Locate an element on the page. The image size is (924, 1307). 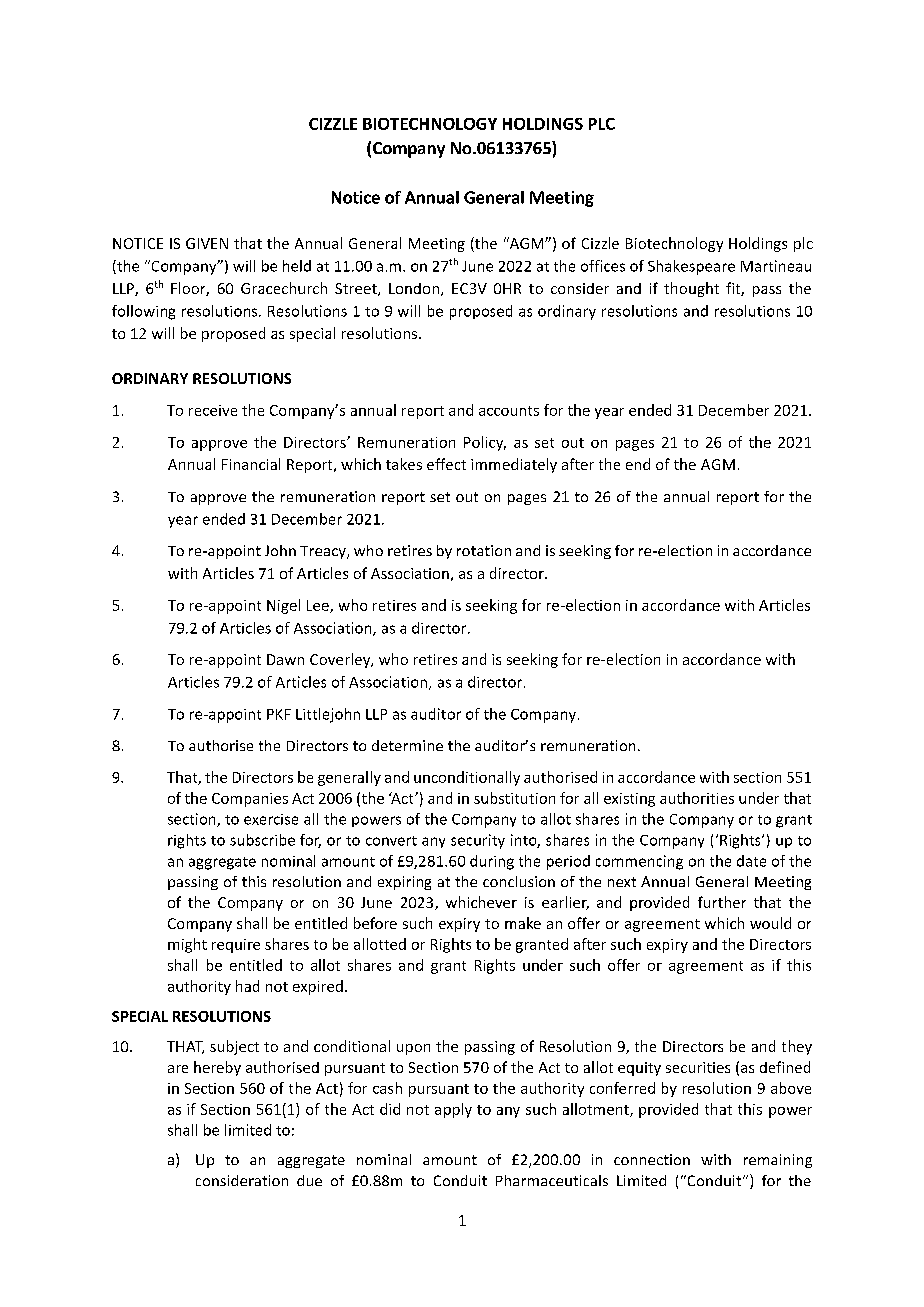
Dawn is located at coordinates (285, 659).
